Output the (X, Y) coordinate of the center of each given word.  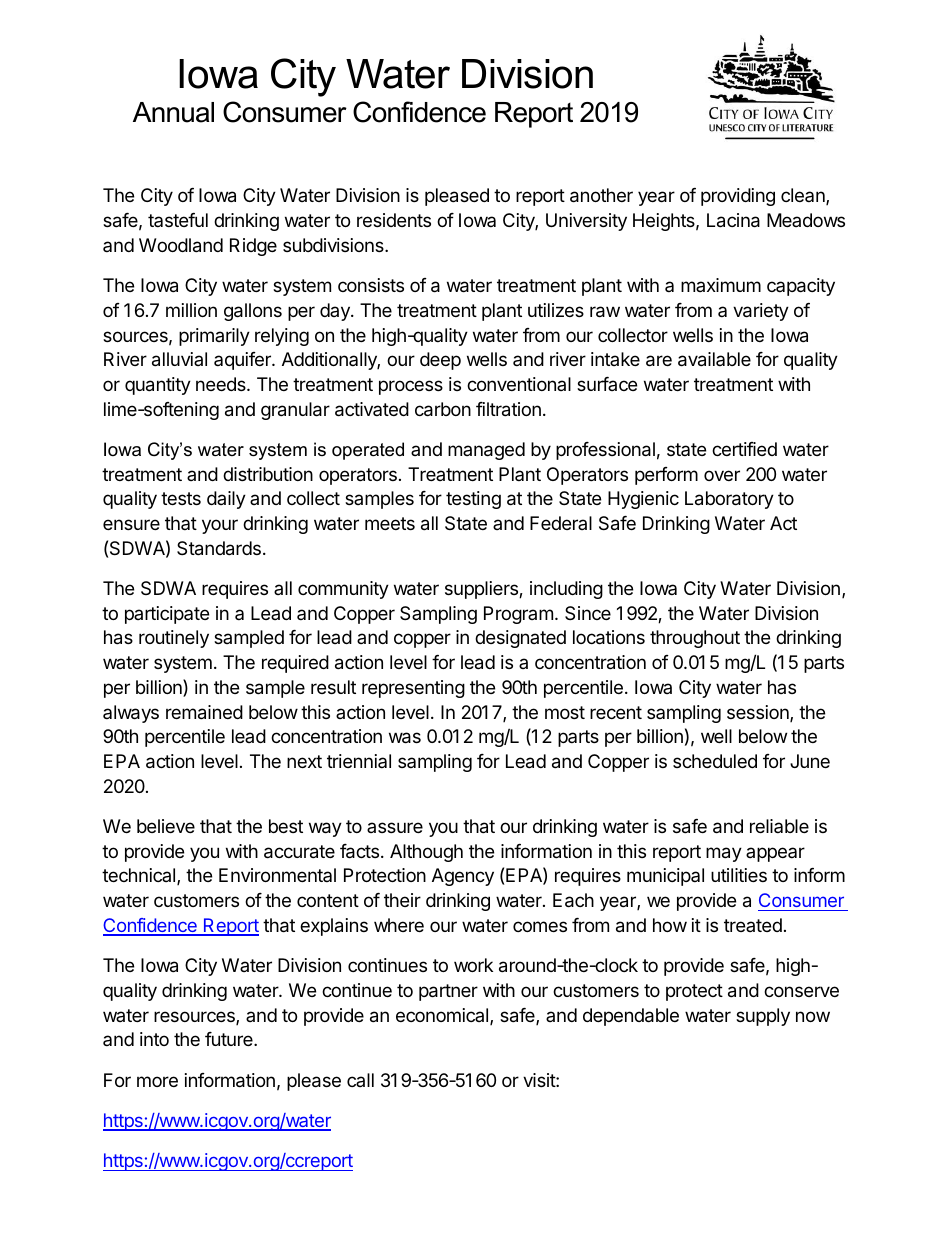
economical (443, 1016)
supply (763, 1017)
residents (394, 220)
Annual (173, 112)
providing (738, 197)
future (230, 1039)
